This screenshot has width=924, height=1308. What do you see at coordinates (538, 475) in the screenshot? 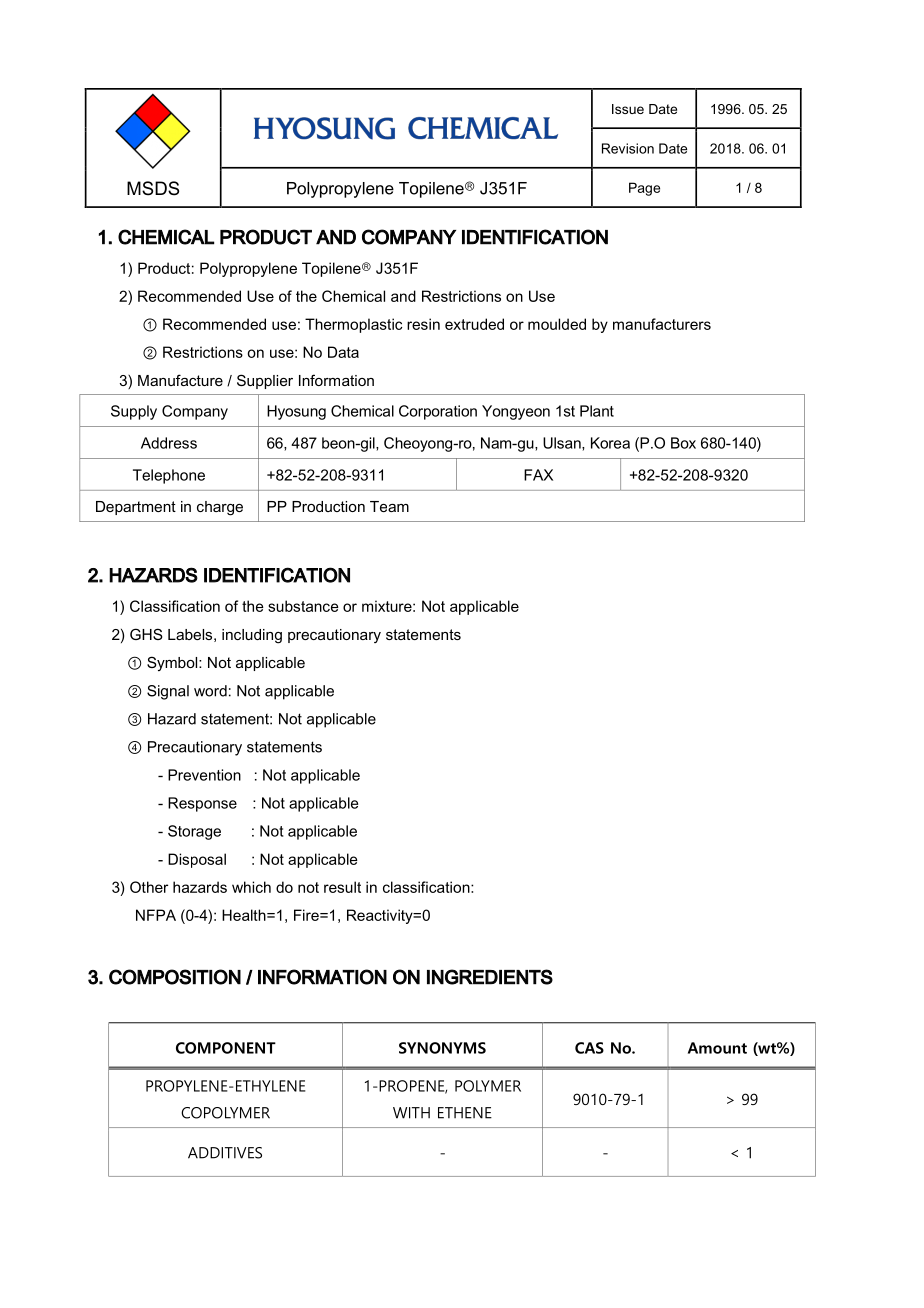
I see `FAX` at bounding box center [538, 475].
